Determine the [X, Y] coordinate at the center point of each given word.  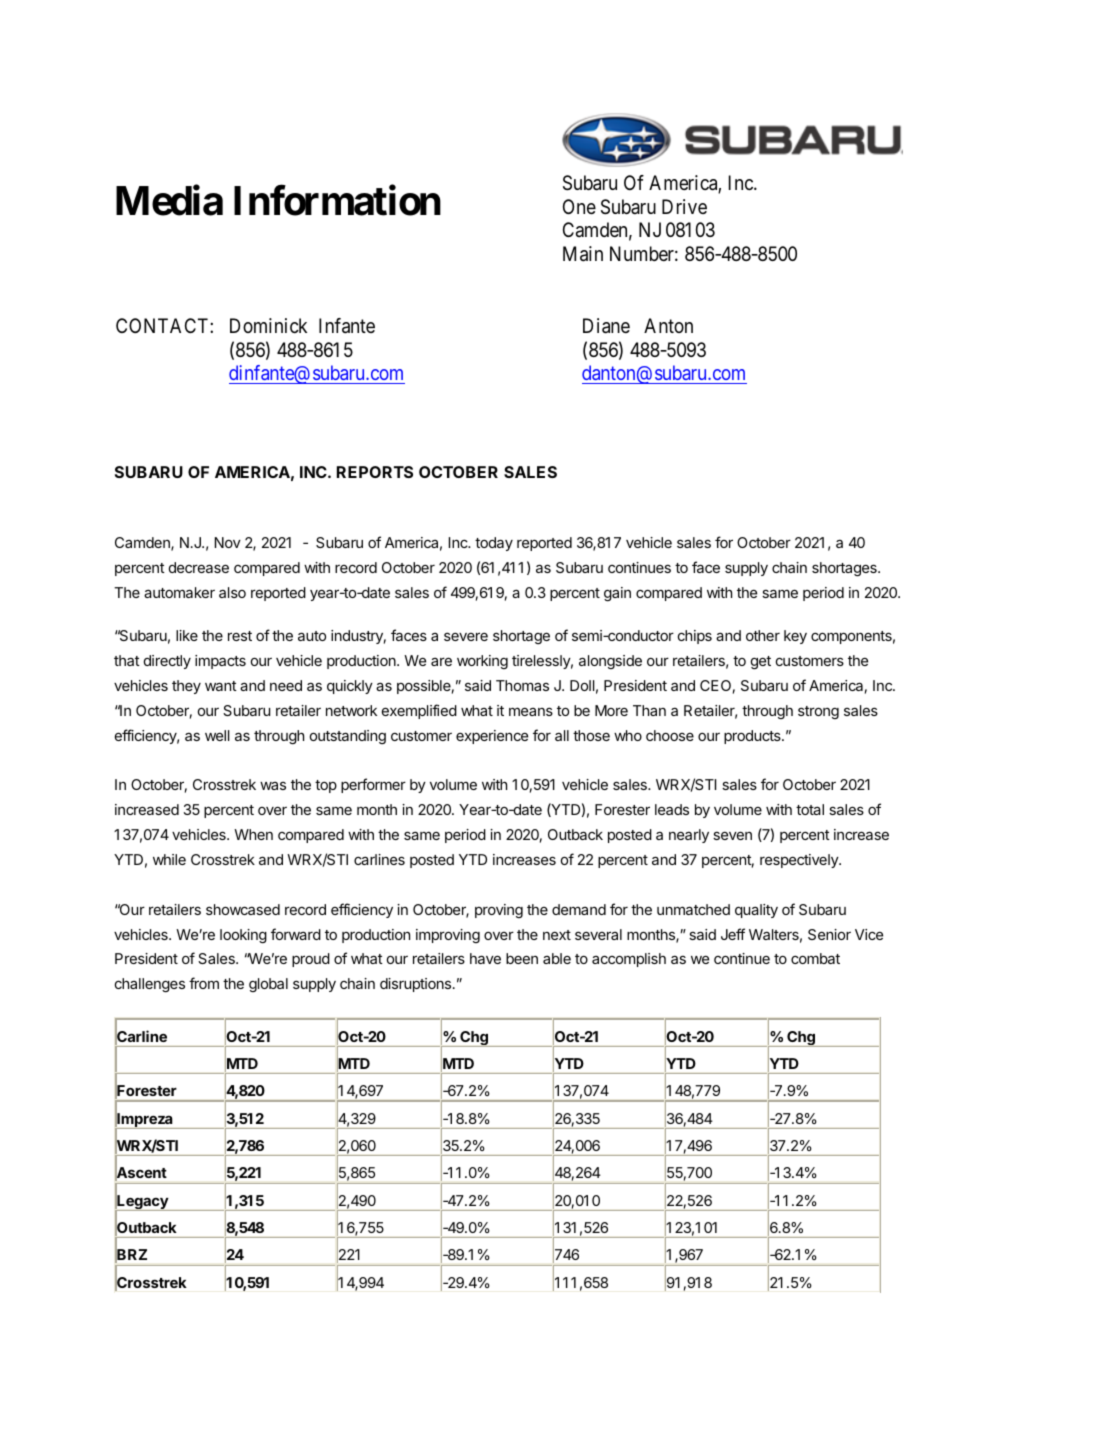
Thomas [522, 685]
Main [583, 254]
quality [756, 911]
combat [815, 958]
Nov [228, 542]
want [221, 686]
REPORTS [375, 472]
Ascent [141, 1173]
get [761, 662]
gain [617, 594]
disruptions [417, 985]
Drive [684, 206]
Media [169, 200]
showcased [243, 909]
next [557, 935]
